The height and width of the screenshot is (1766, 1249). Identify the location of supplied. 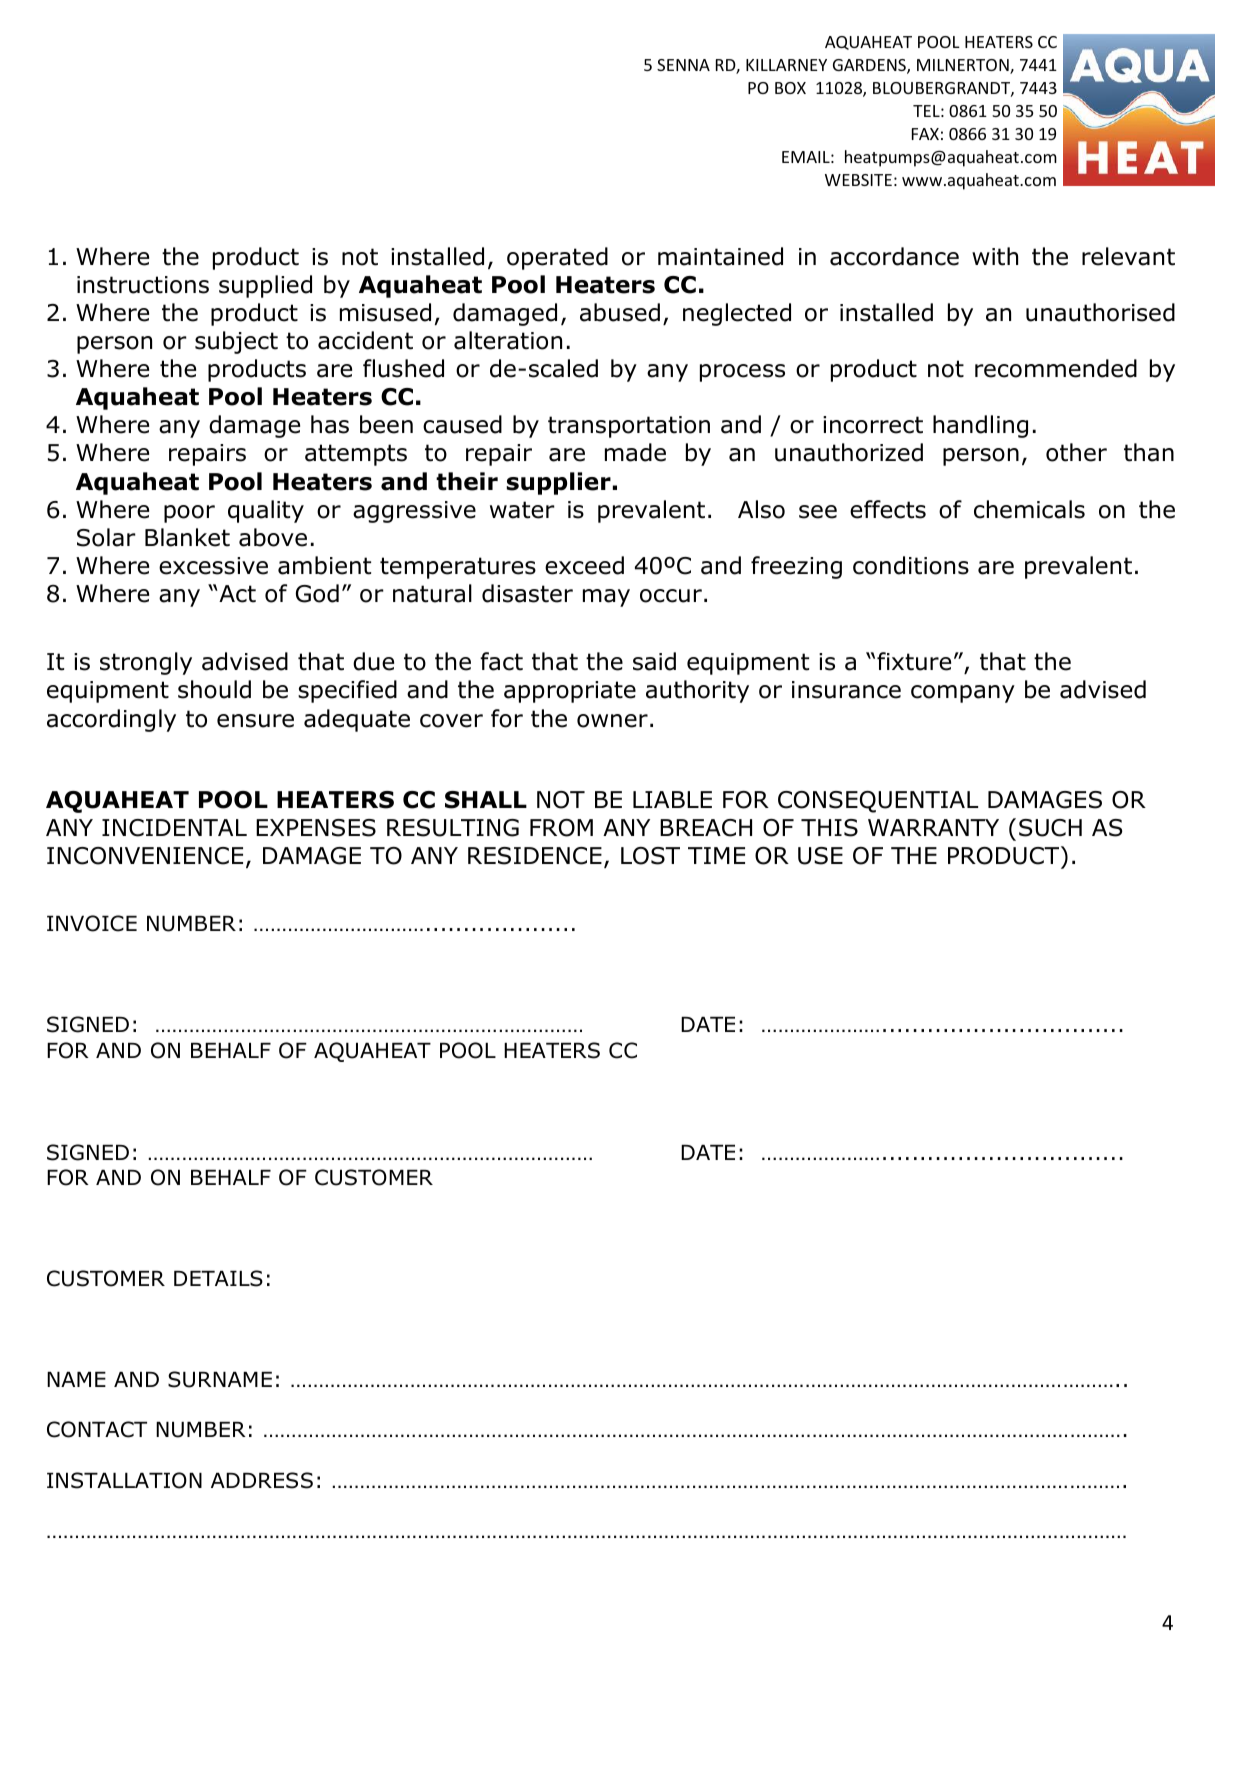
(265, 286).
